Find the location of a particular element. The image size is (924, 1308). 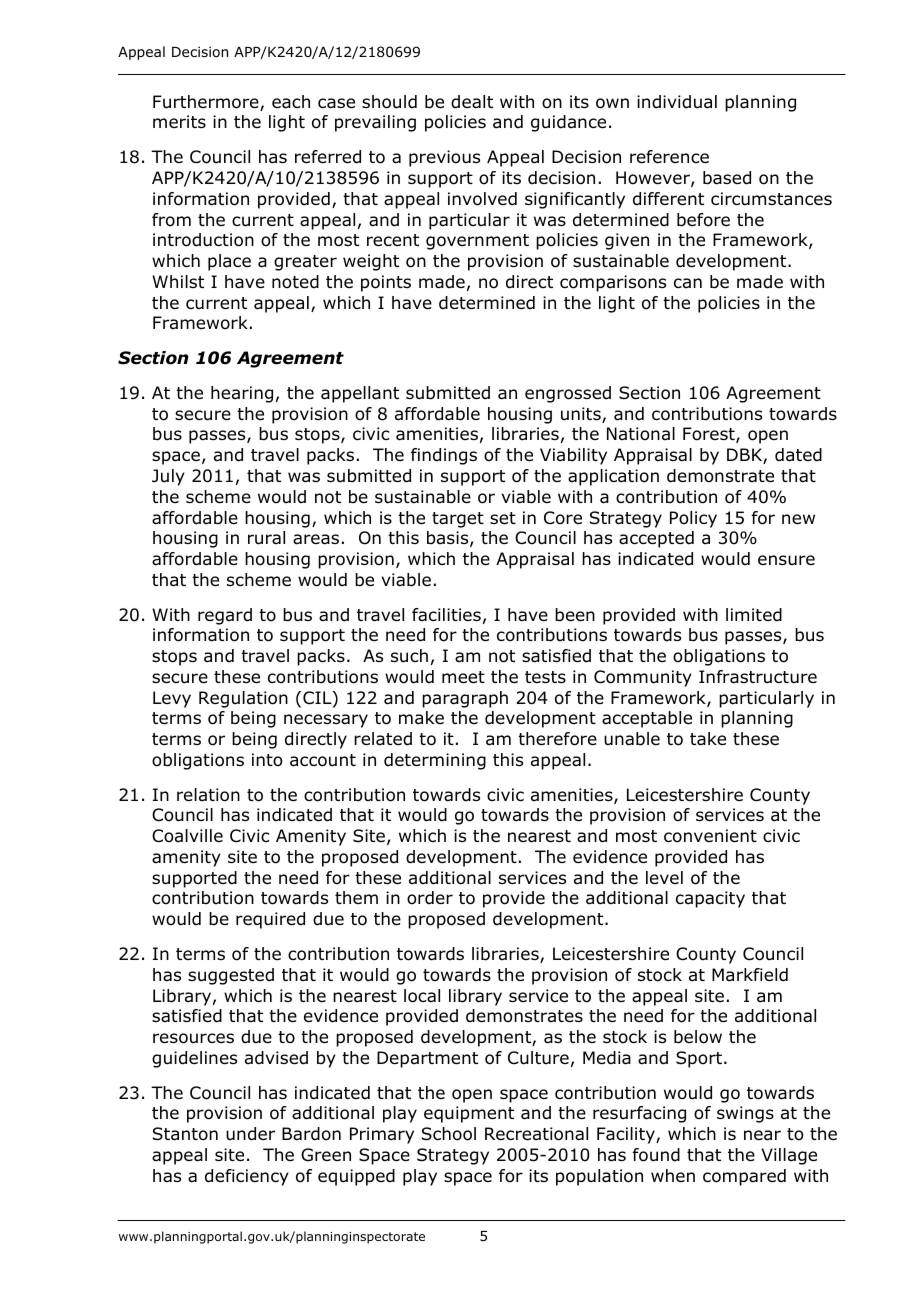

based is located at coordinates (727, 178).
